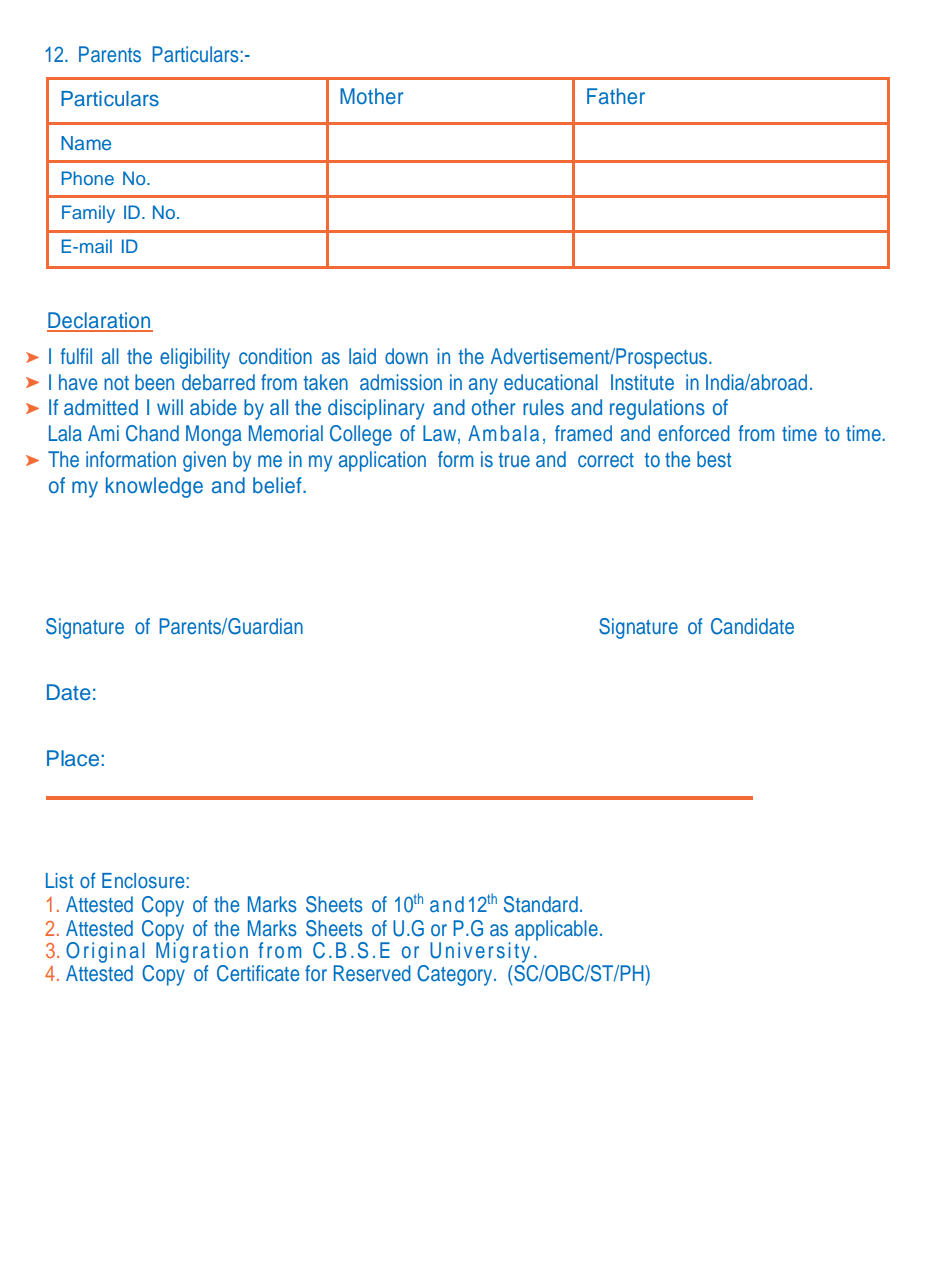 The height and width of the screenshot is (1288, 936). Describe the element at coordinates (616, 96) in the screenshot. I see `Father` at that location.
